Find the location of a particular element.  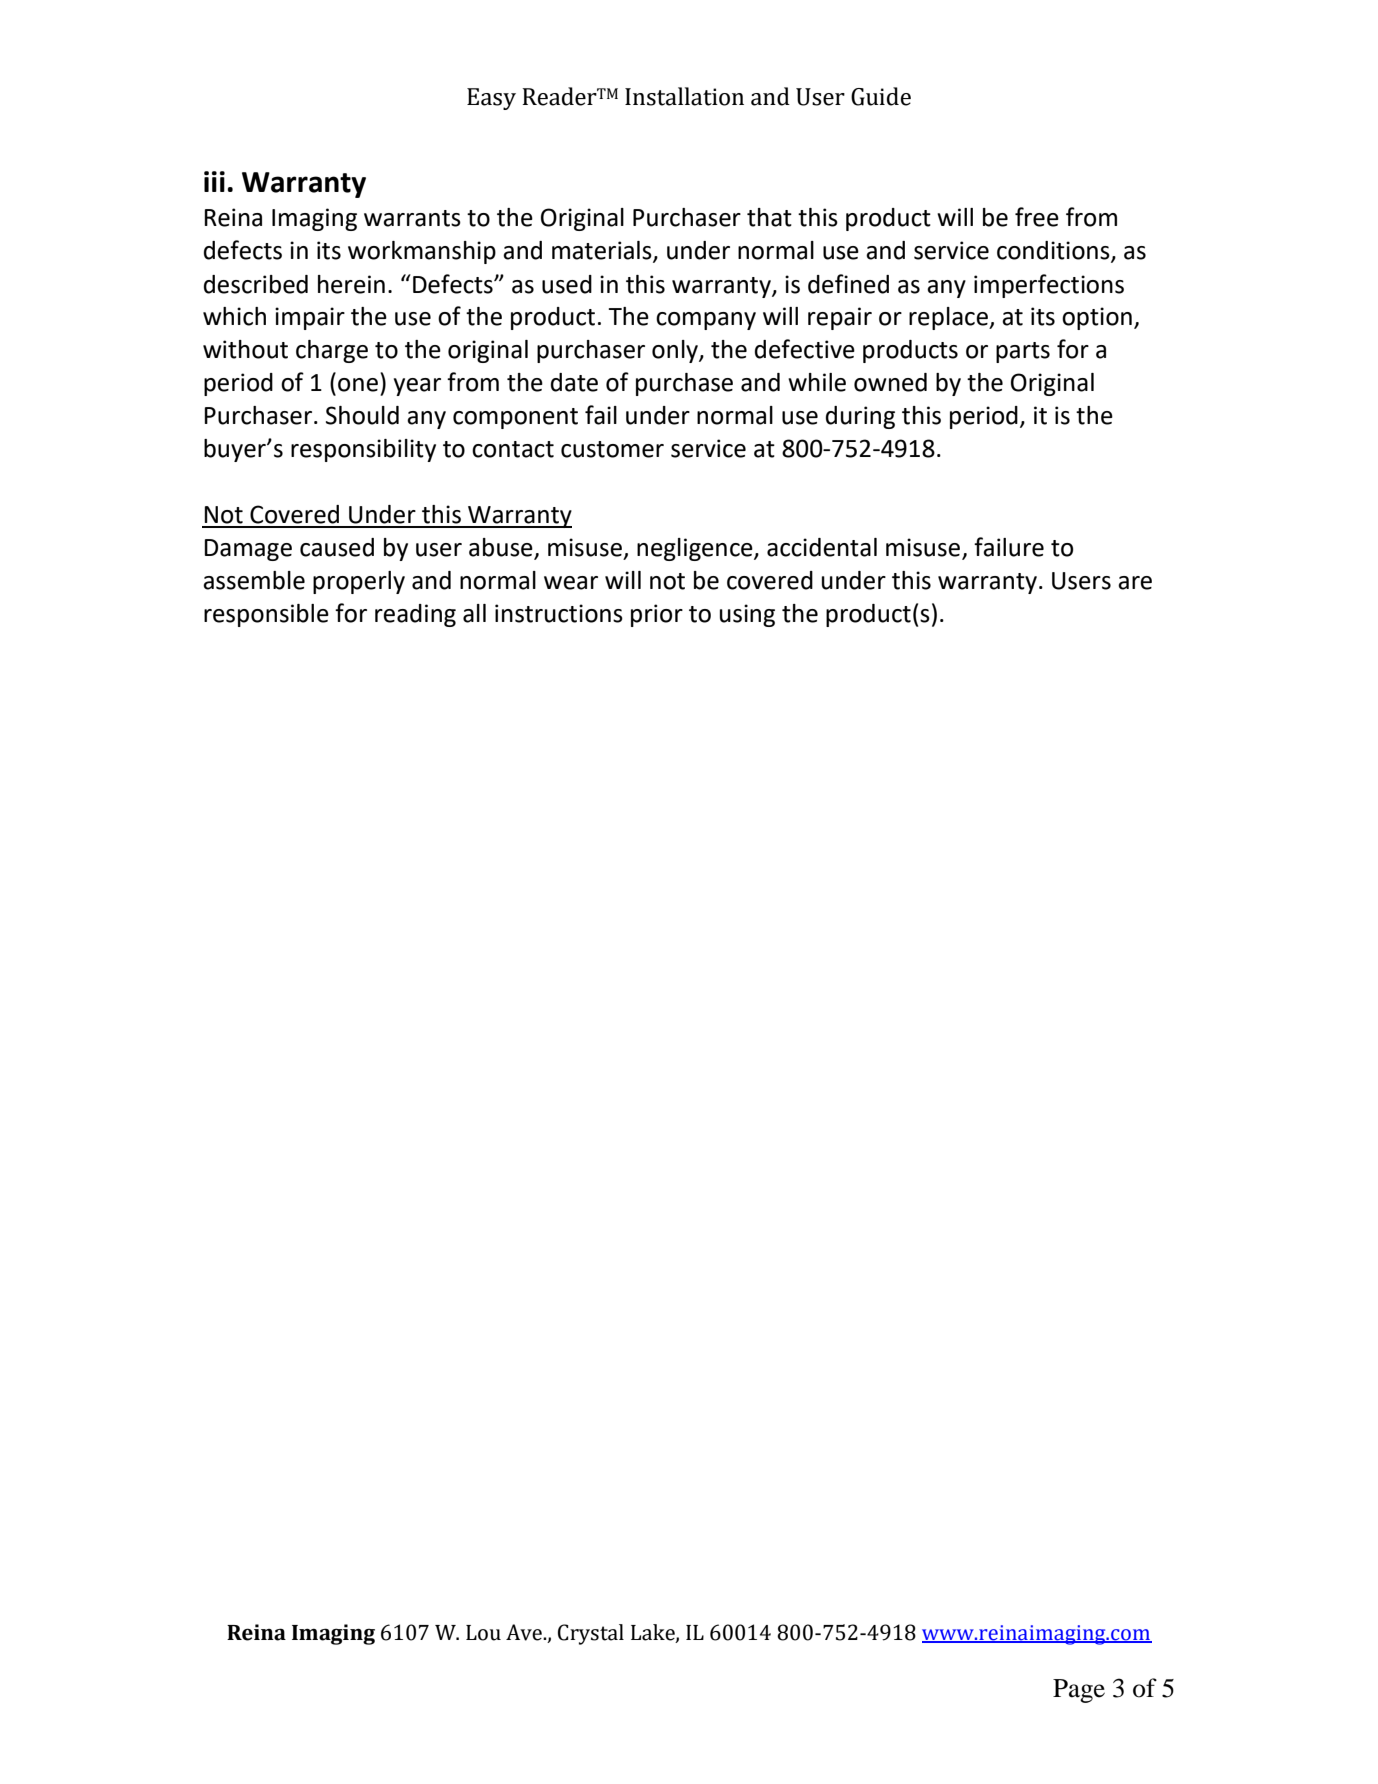

are is located at coordinates (1135, 583).
